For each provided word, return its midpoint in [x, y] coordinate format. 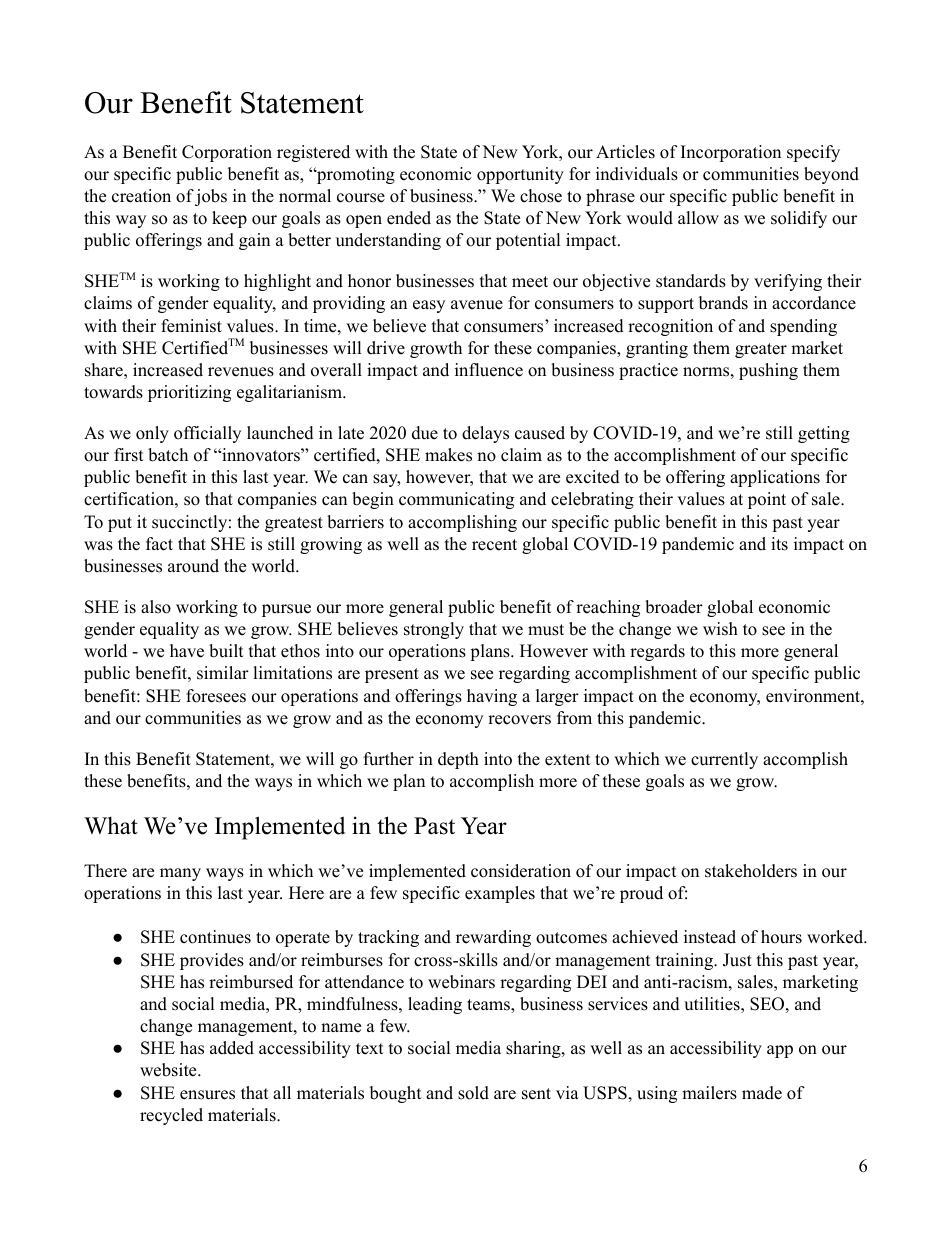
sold [473, 1093]
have [187, 651]
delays [485, 434]
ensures [207, 1095]
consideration [521, 871]
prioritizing [189, 393]
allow [698, 218]
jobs [211, 197]
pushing [768, 371]
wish [720, 629]
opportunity [520, 175]
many [180, 874]
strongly [434, 630]
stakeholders [751, 871]
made [762, 1093]
